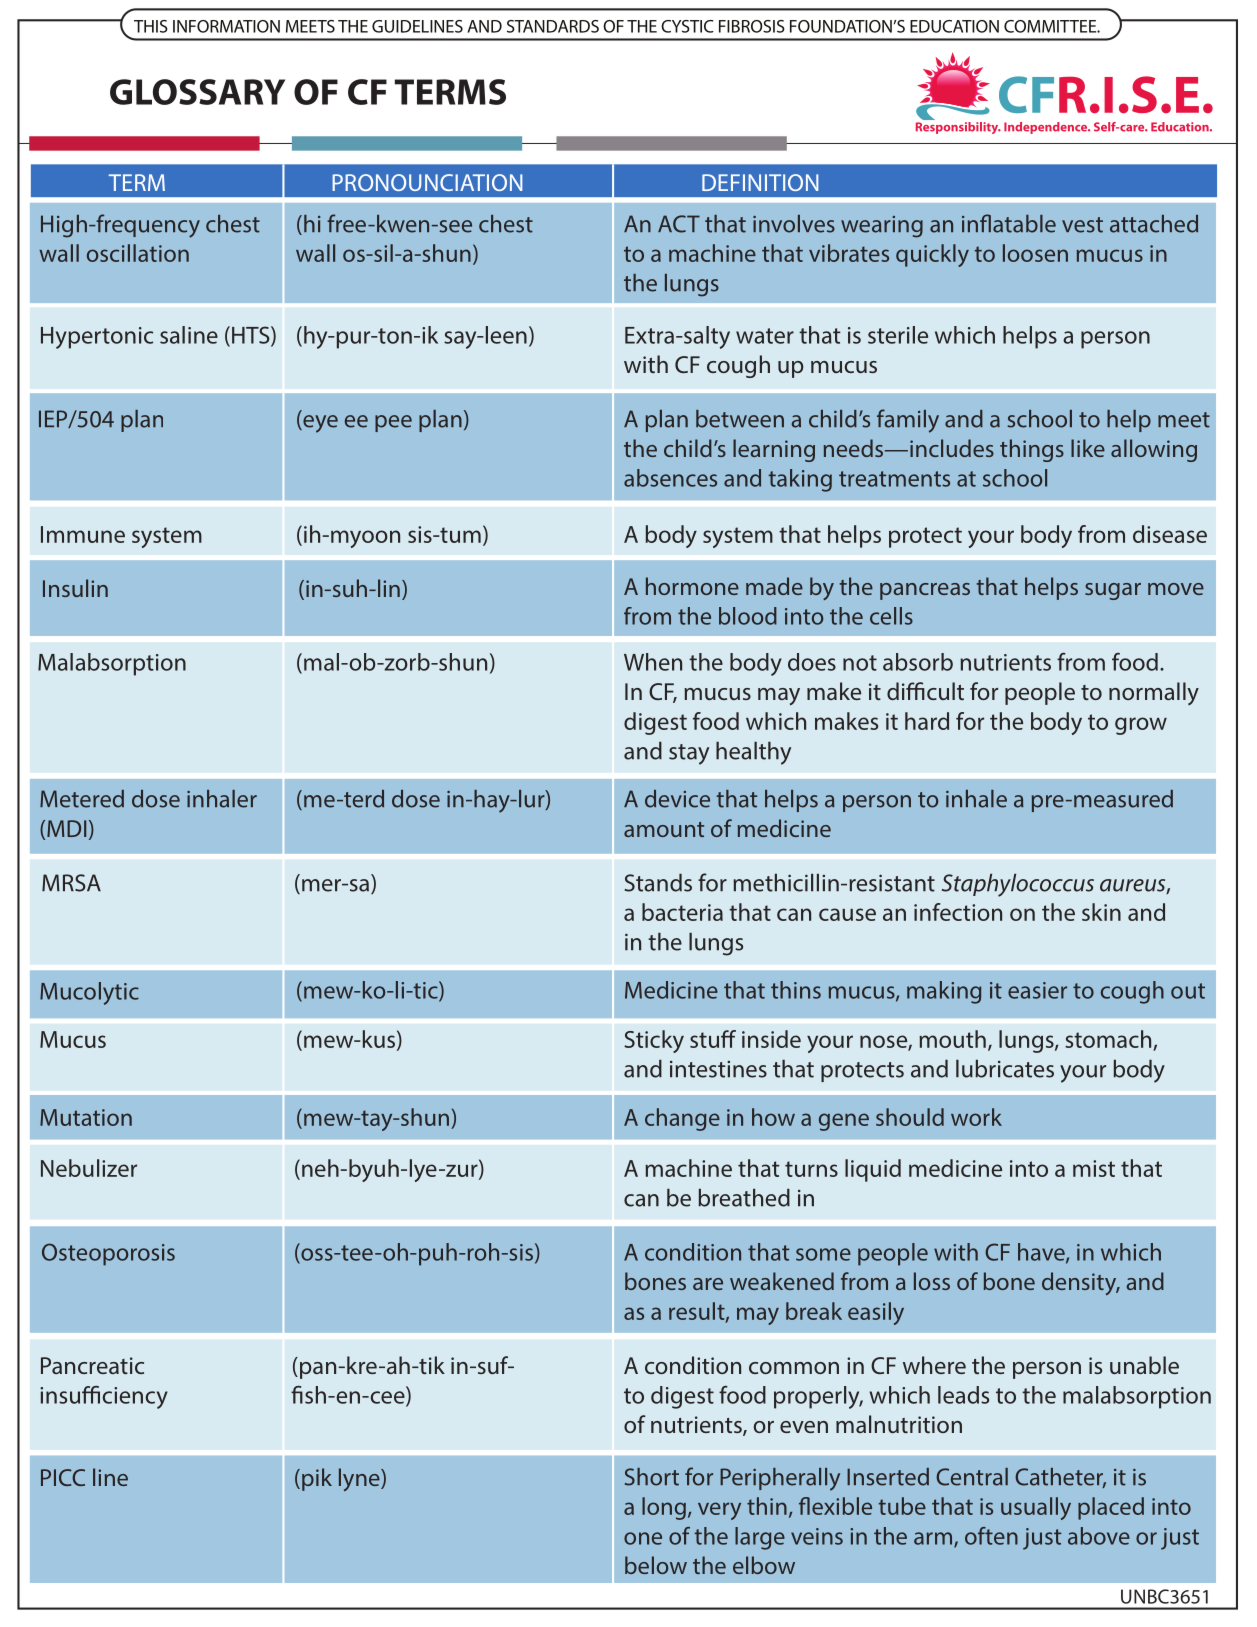 The image size is (1257, 1627). Describe the element at coordinates (226, 26) in the page. I see `INFORMATION` at that location.
